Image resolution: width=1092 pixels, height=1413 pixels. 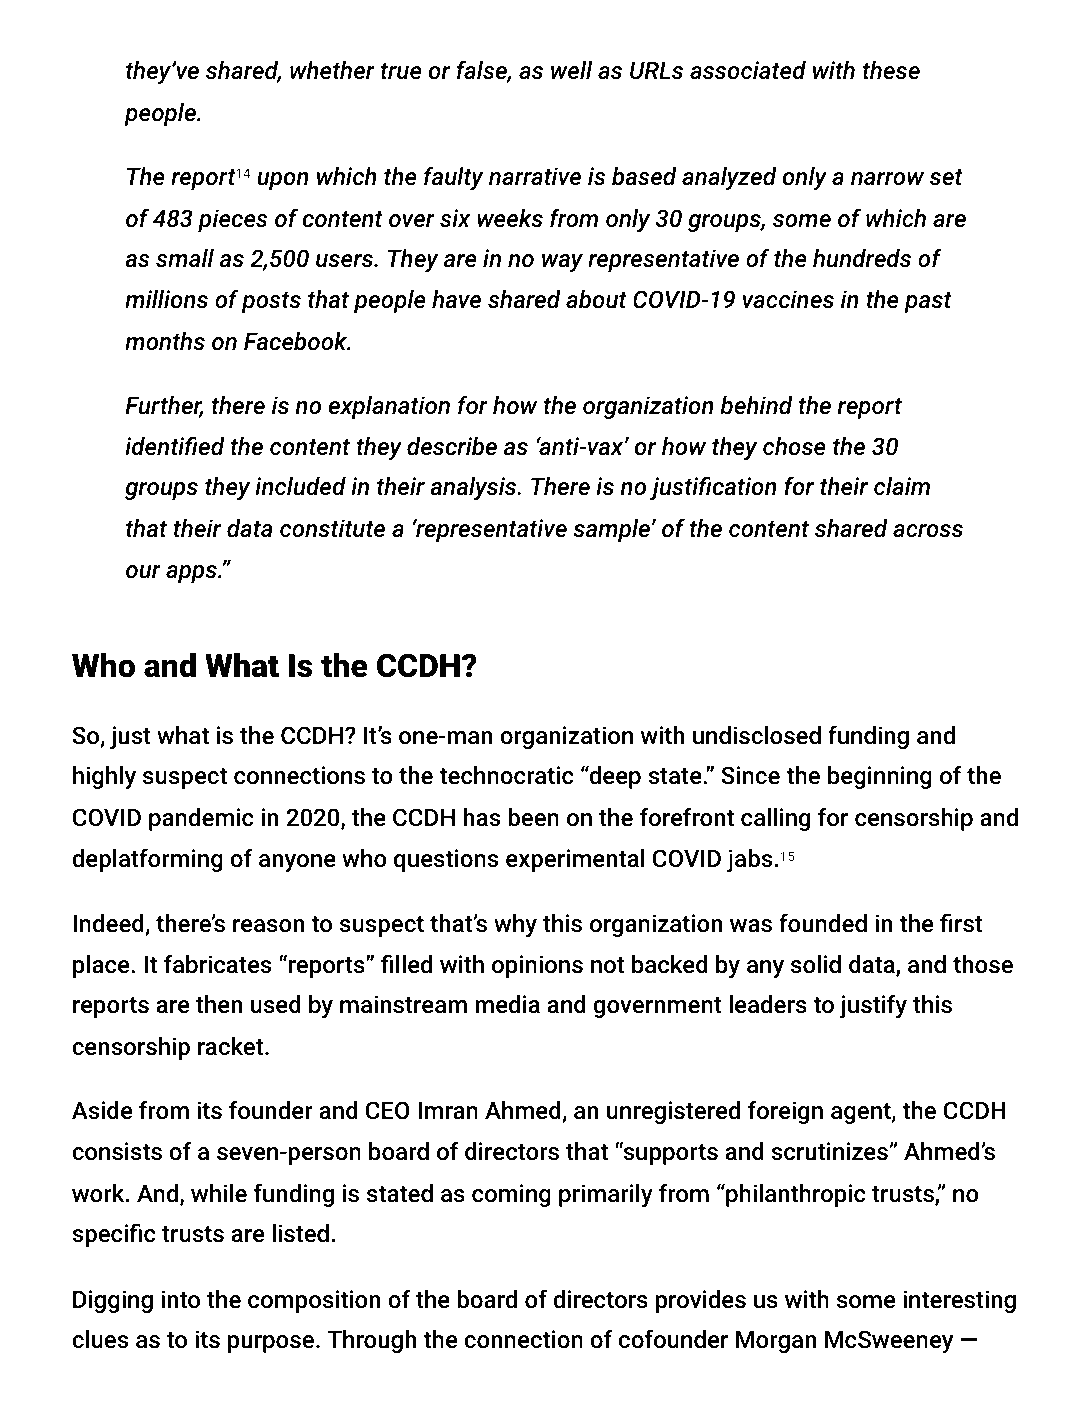 I want to click on coming, so click(x=511, y=1195).
